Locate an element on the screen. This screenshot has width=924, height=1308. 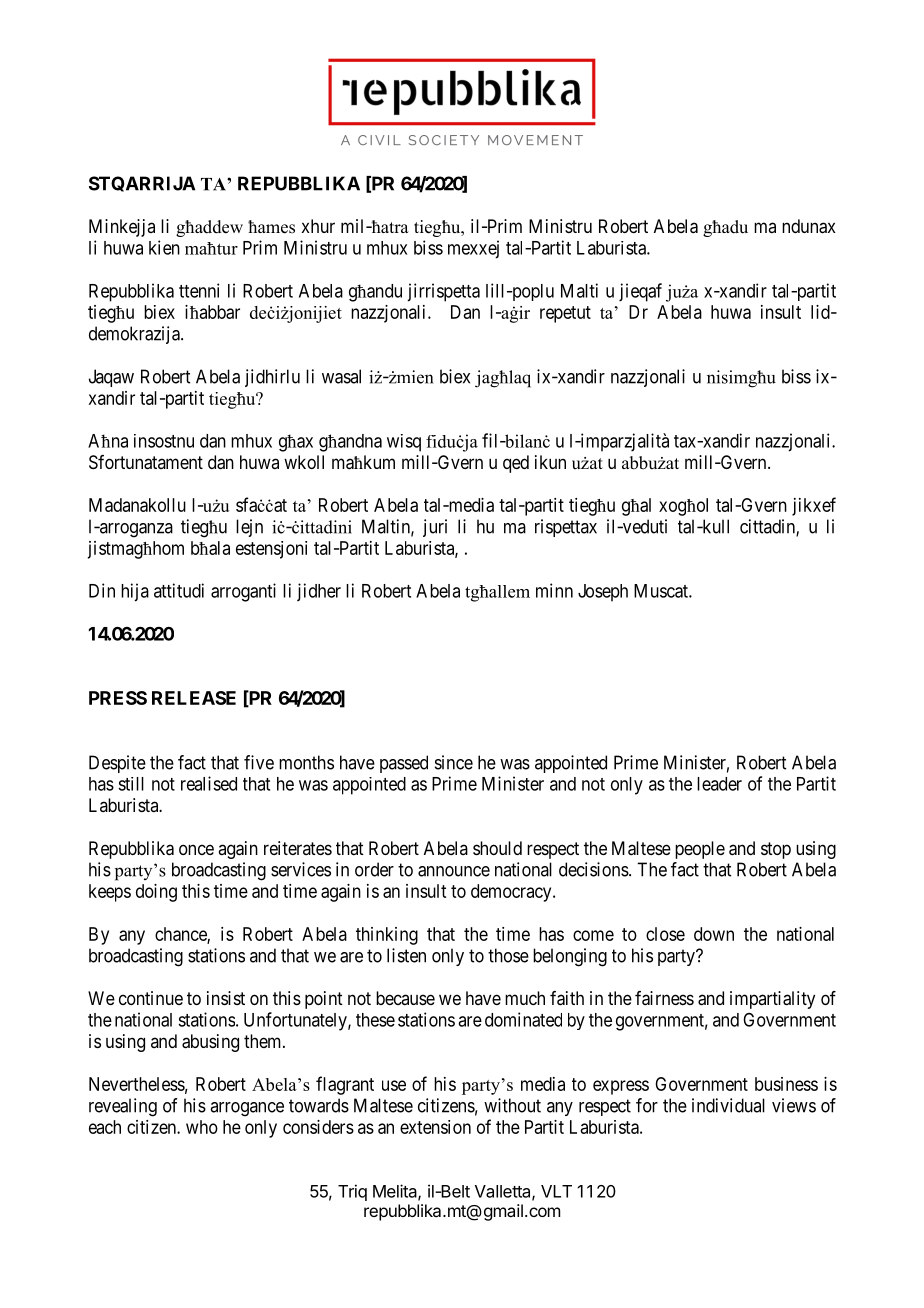
extension is located at coordinates (435, 1127).
